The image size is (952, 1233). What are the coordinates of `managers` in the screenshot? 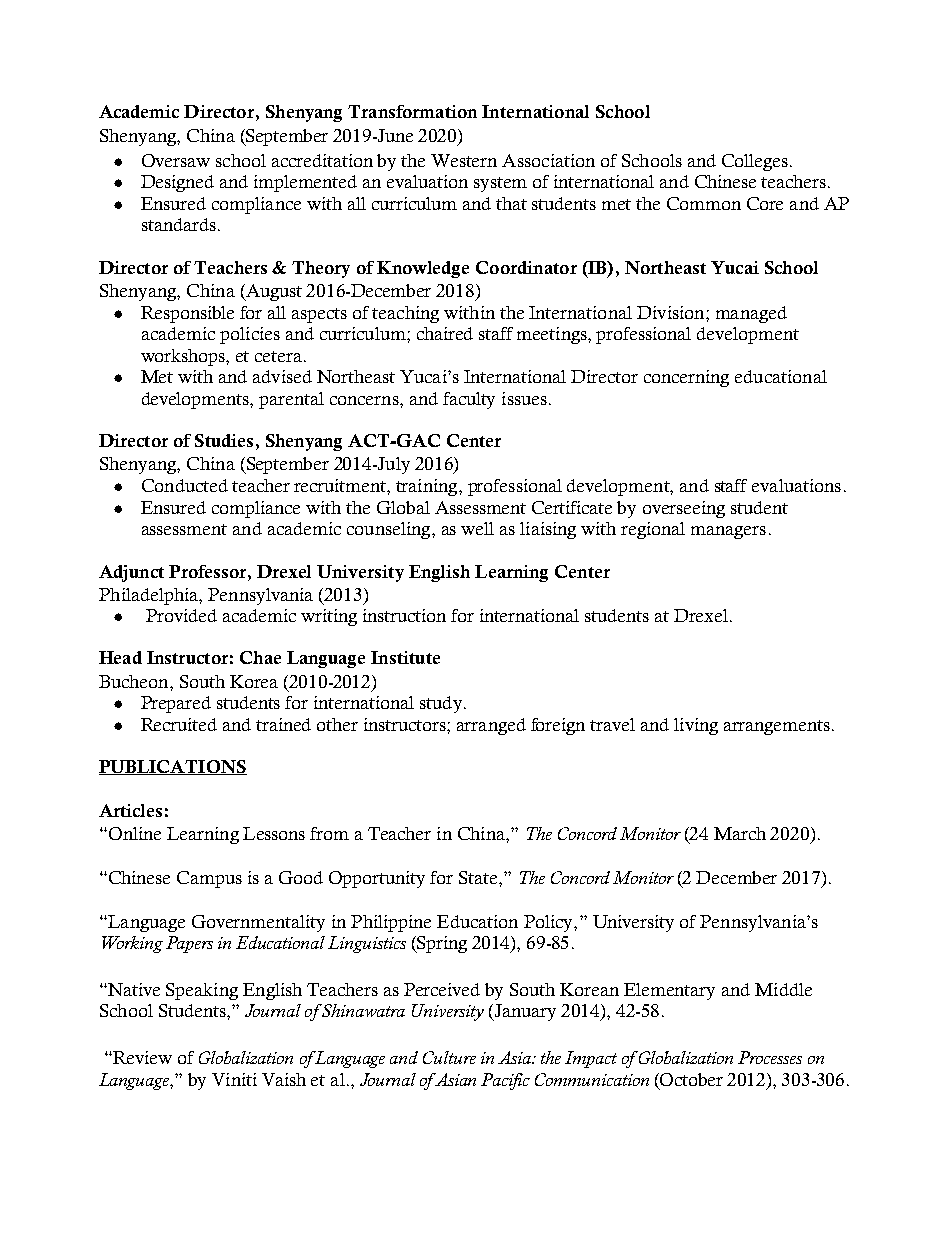 It's located at (728, 532).
